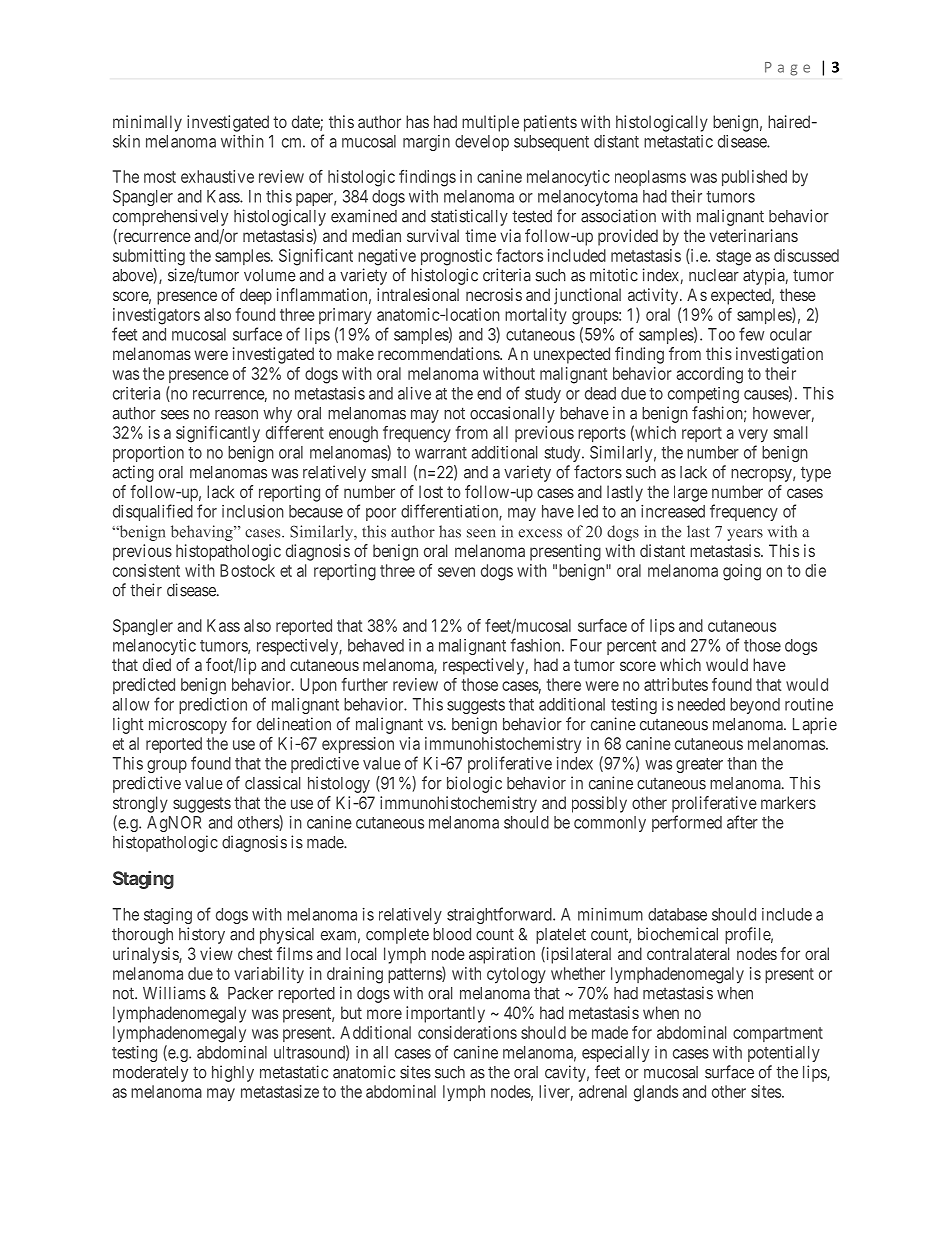  I want to click on biologic, so click(474, 784).
